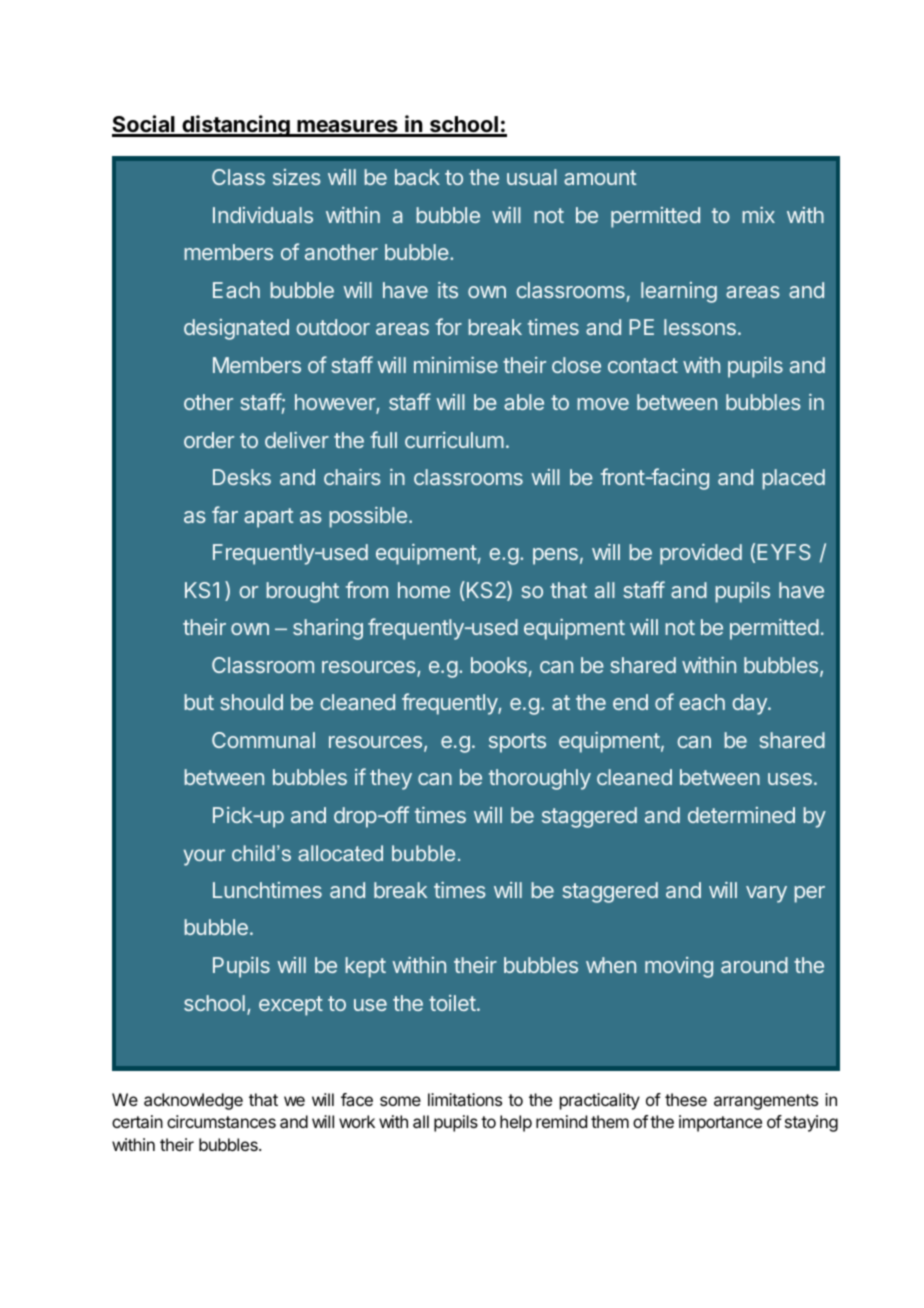 The height and width of the document is (1308, 924). What do you see at coordinates (700, 327) in the document?
I see `lessons` at bounding box center [700, 327].
